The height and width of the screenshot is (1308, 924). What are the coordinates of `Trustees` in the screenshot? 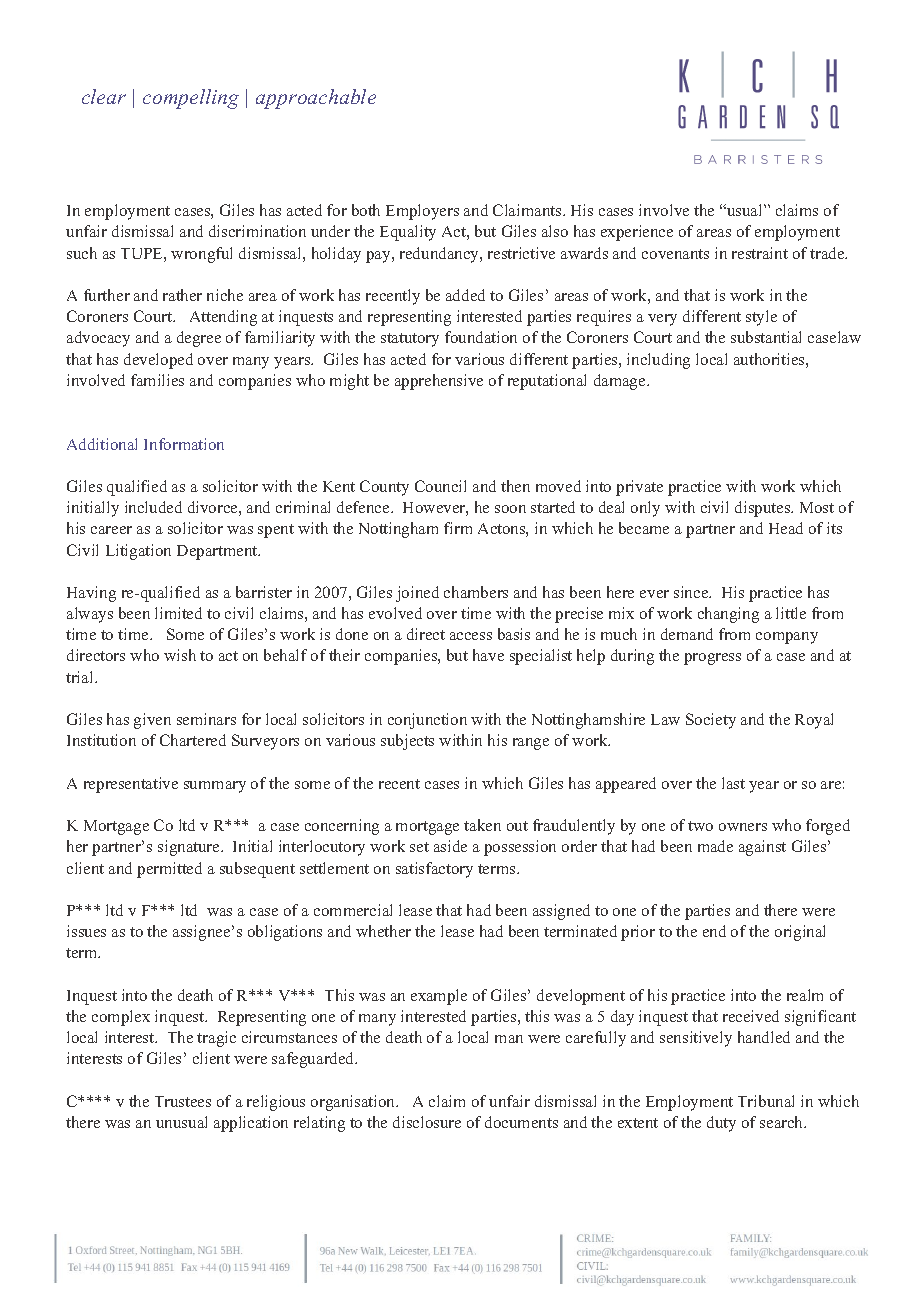 It's located at (183, 1101).
